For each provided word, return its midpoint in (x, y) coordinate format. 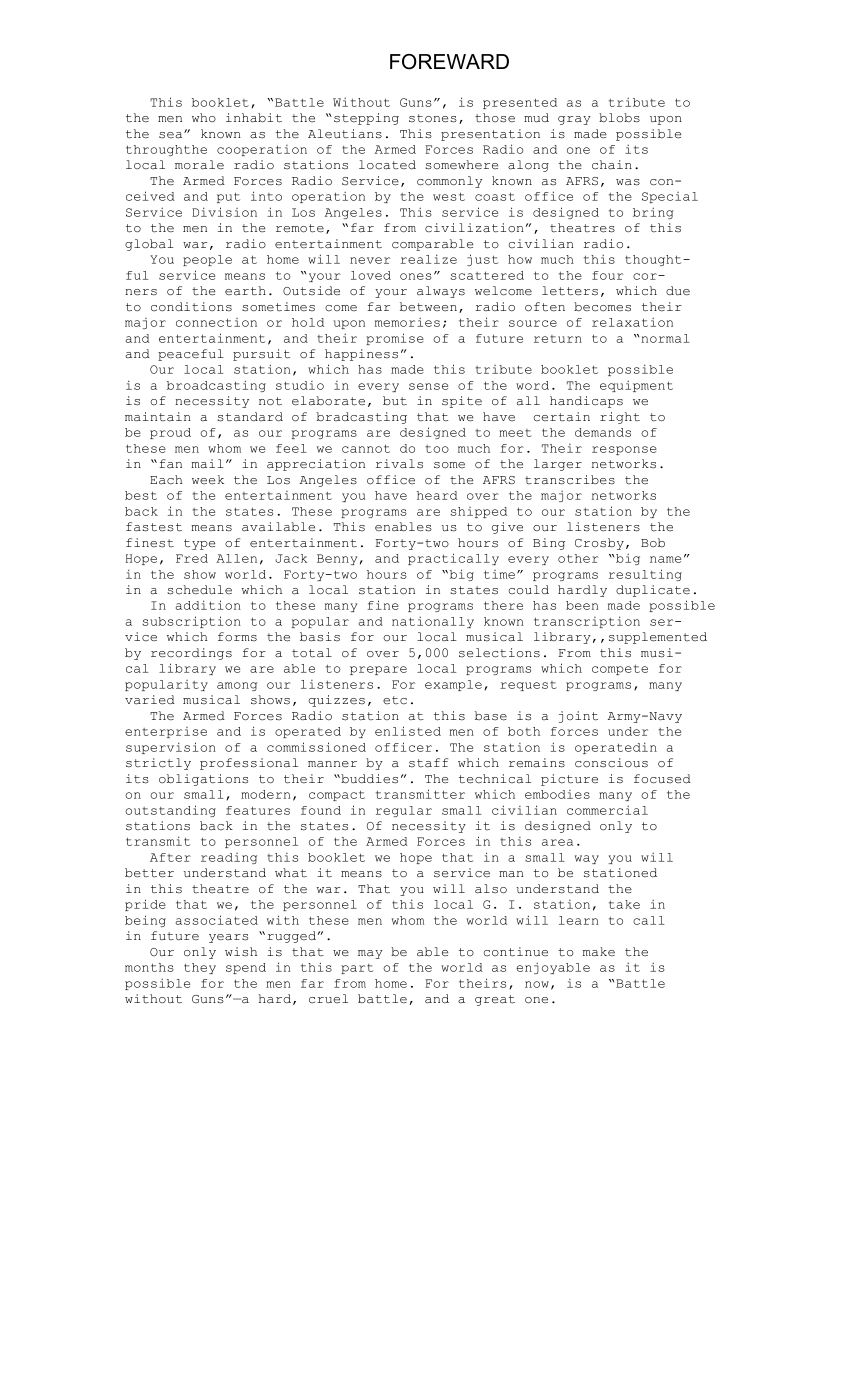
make (599, 952)
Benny (337, 559)
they (200, 968)
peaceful (191, 355)
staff (428, 763)
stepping (366, 119)
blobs (619, 118)
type (199, 544)
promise (395, 339)
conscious (611, 763)
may (370, 954)
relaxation (632, 322)
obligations (203, 780)
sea (172, 135)
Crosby (599, 544)
